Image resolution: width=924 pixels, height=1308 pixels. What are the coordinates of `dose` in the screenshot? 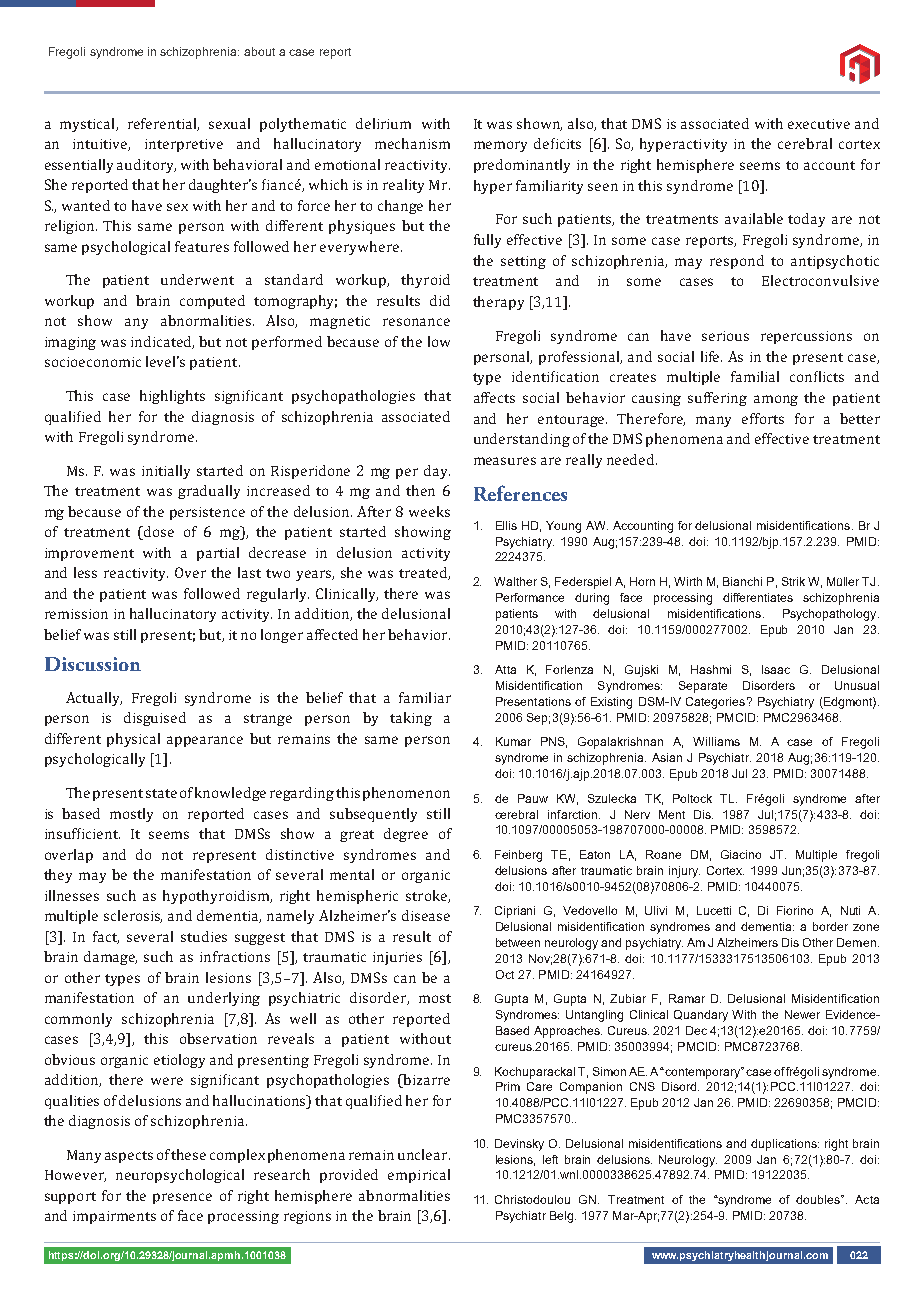 It's located at (159, 531).
